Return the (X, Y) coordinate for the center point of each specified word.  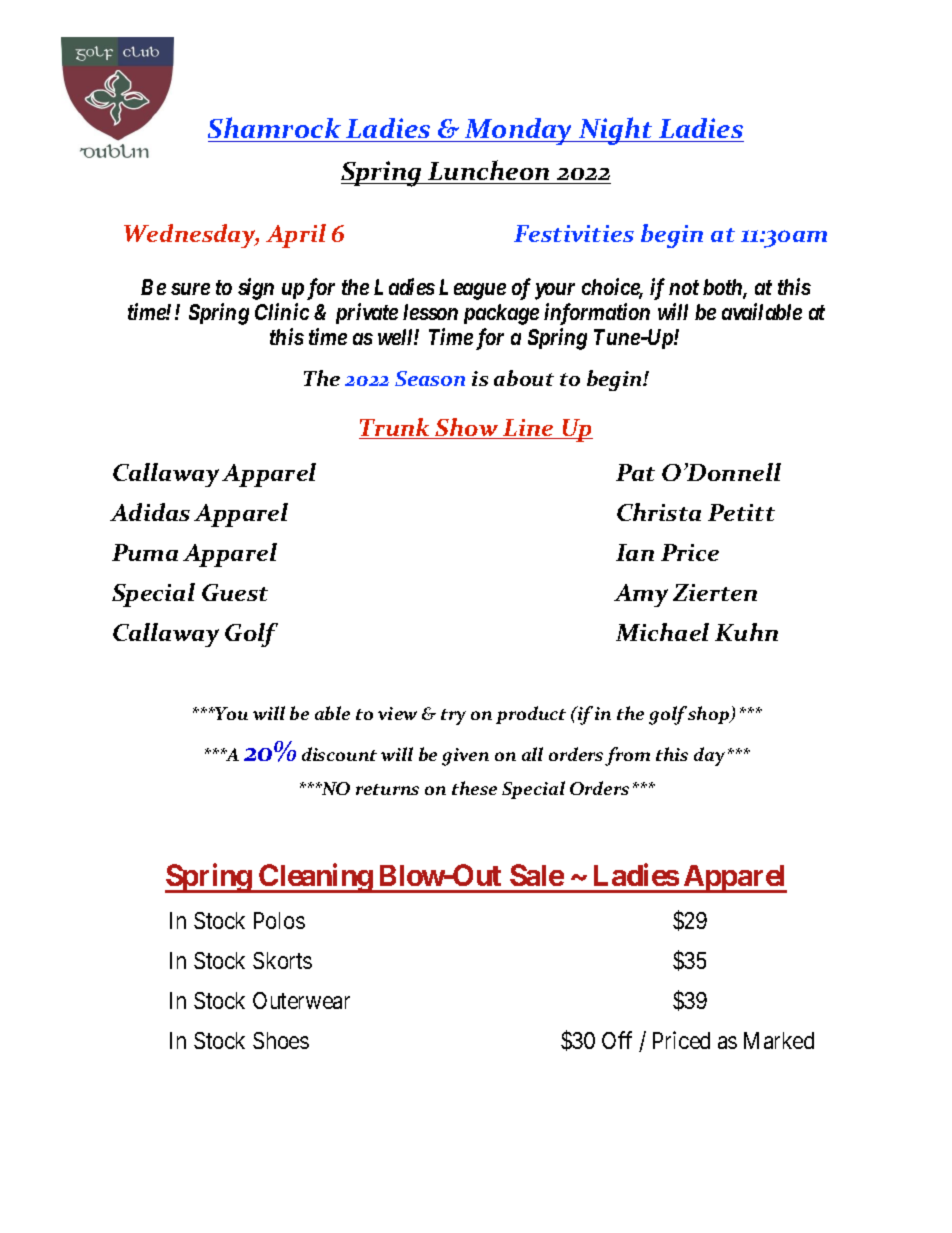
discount (339, 754)
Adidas (150, 512)
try (453, 717)
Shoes (281, 1040)
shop (710, 715)
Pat (635, 472)
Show (467, 428)
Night (615, 131)
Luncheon (489, 172)
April (296, 236)
